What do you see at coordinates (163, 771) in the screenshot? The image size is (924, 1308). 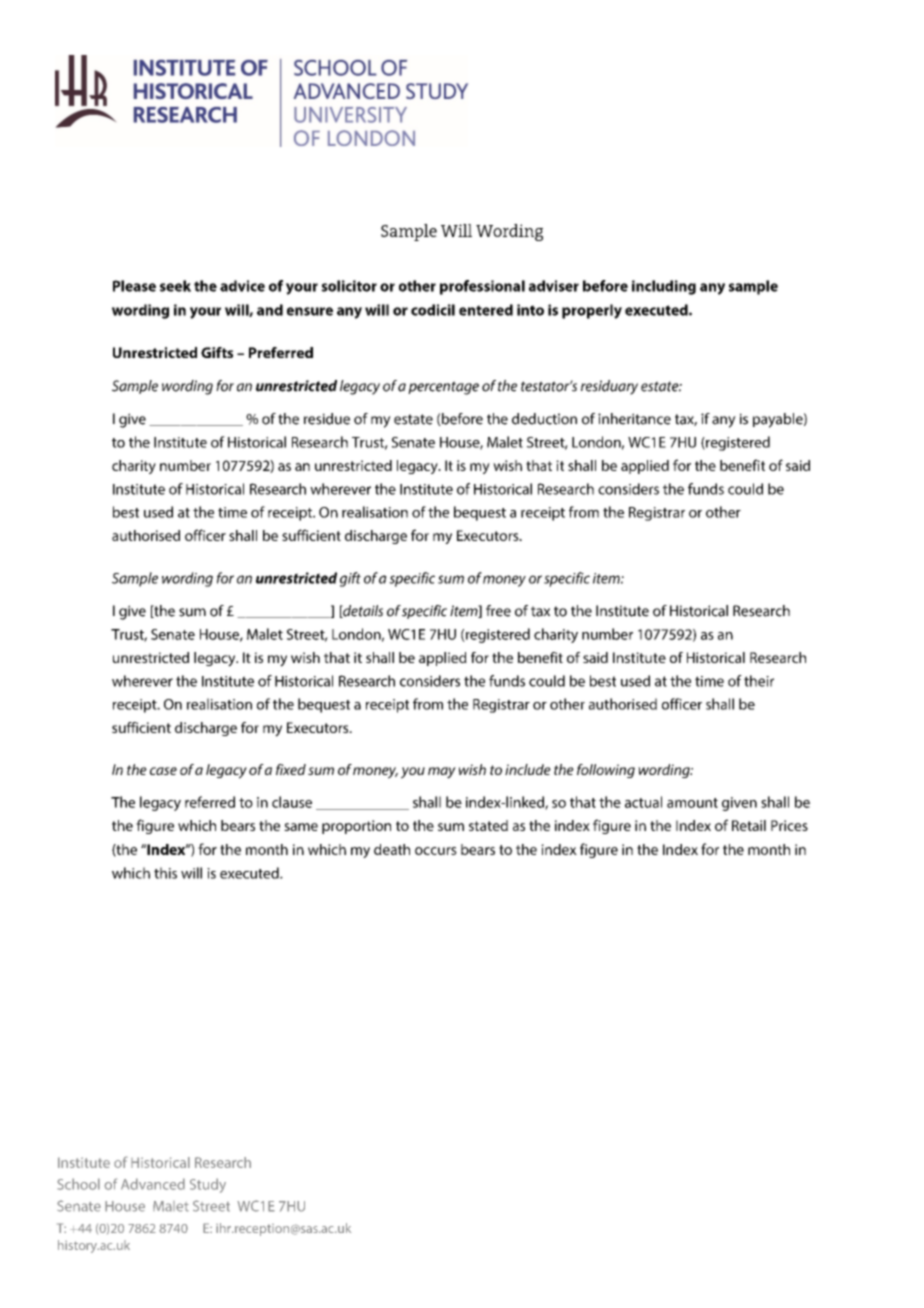 I see `case` at bounding box center [163, 771].
